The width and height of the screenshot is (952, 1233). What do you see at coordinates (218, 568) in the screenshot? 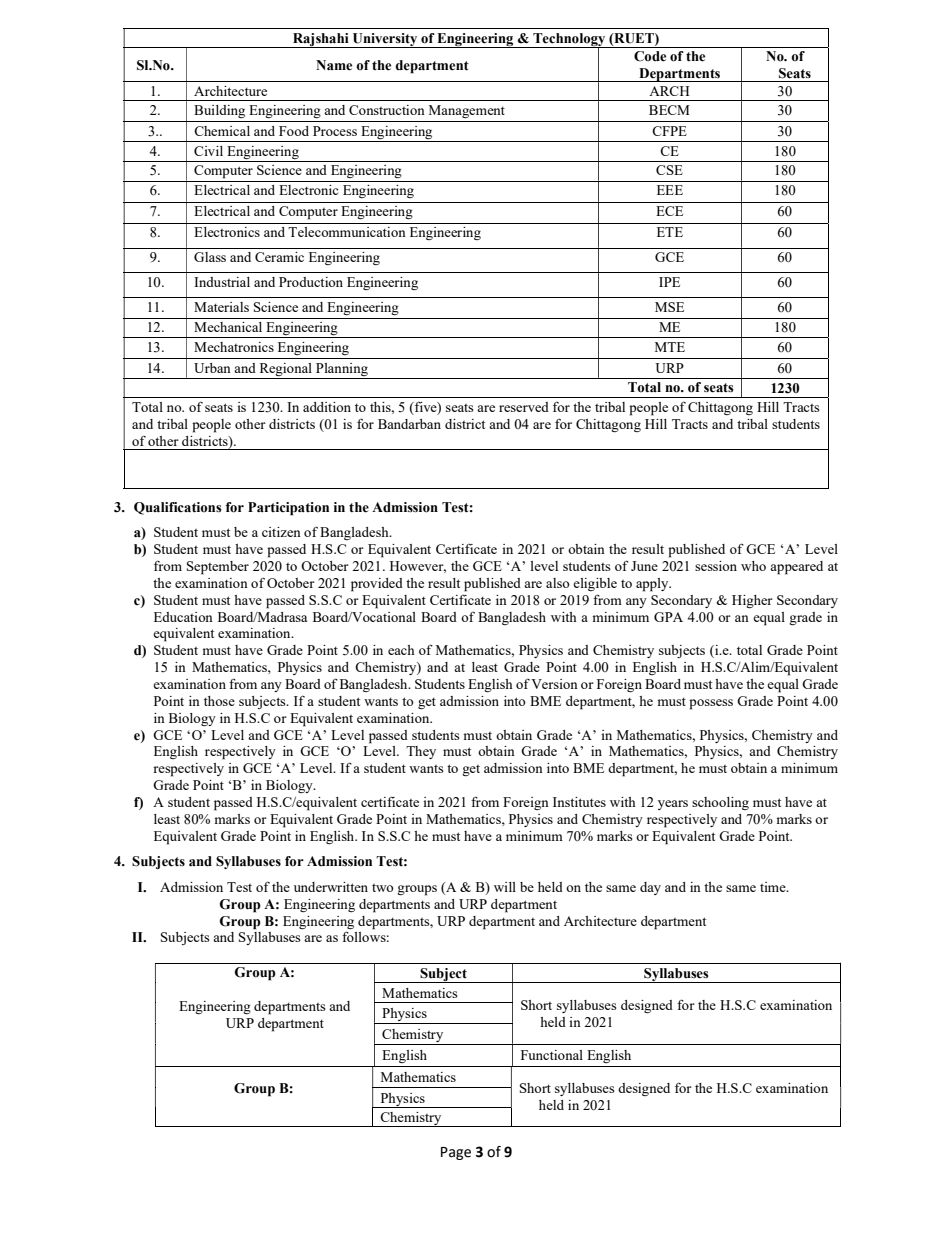
I see `September` at bounding box center [218, 568].
